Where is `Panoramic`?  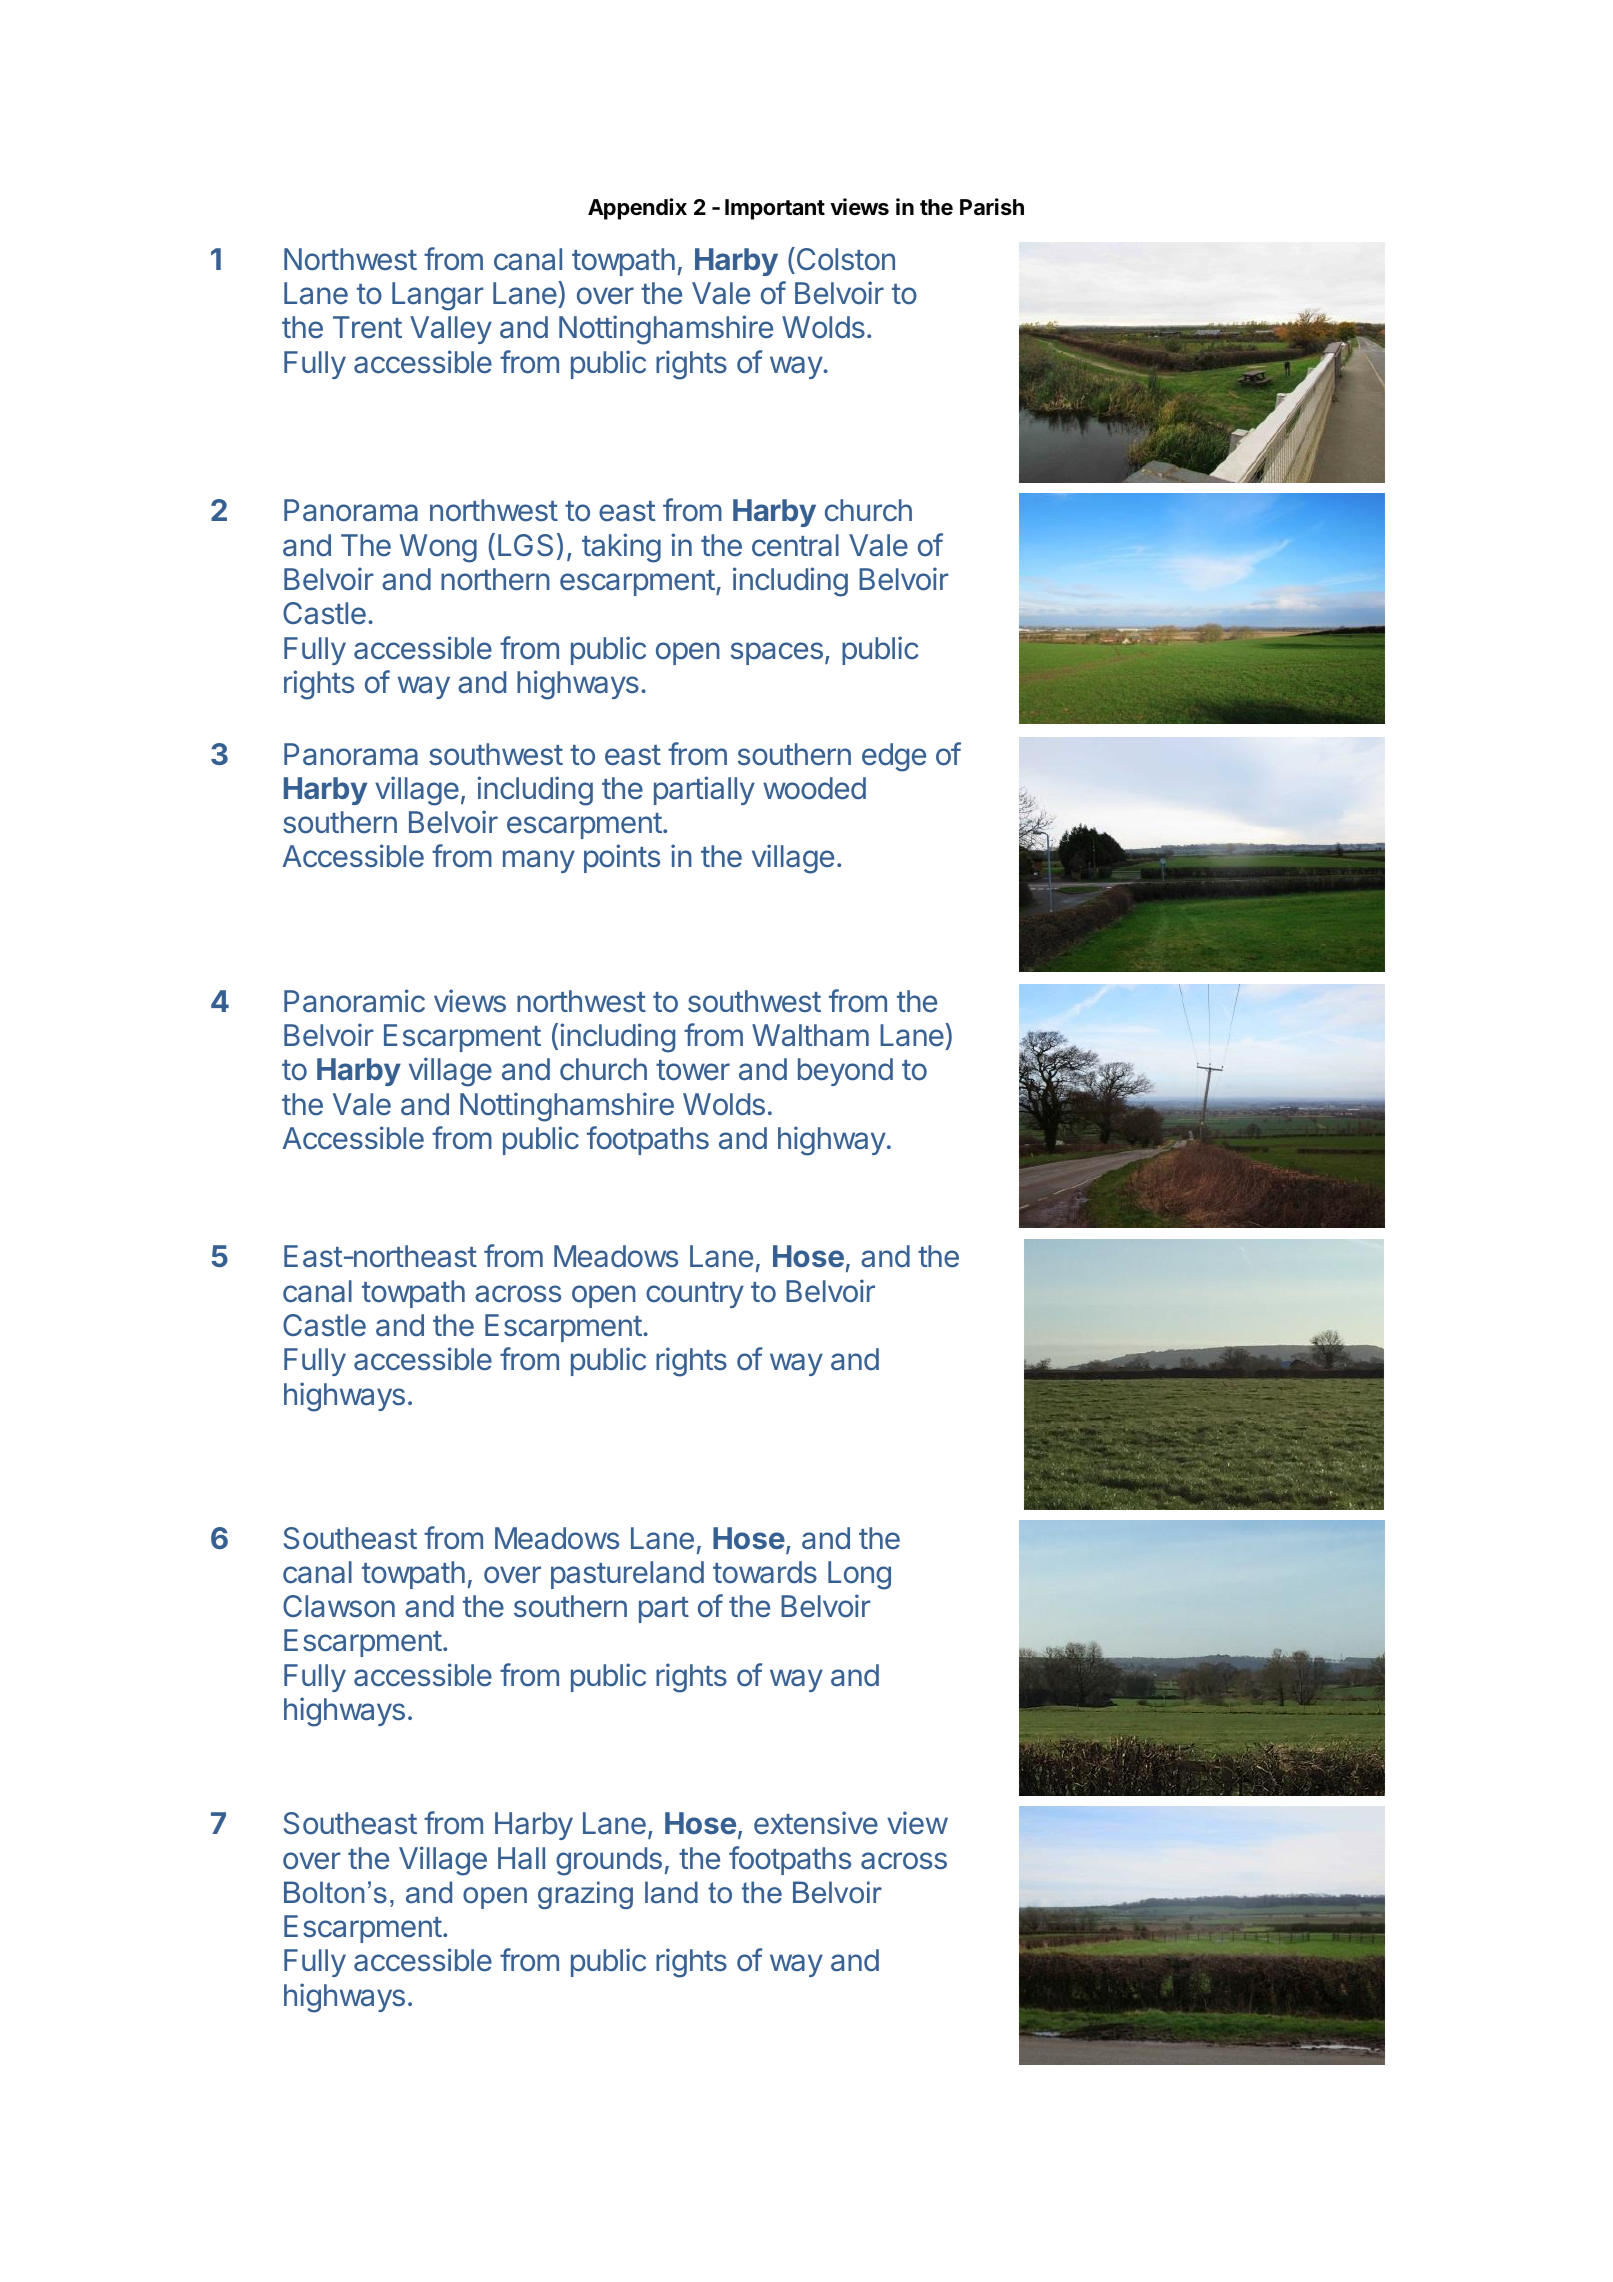
Panoramic is located at coordinates (354, 1001).
